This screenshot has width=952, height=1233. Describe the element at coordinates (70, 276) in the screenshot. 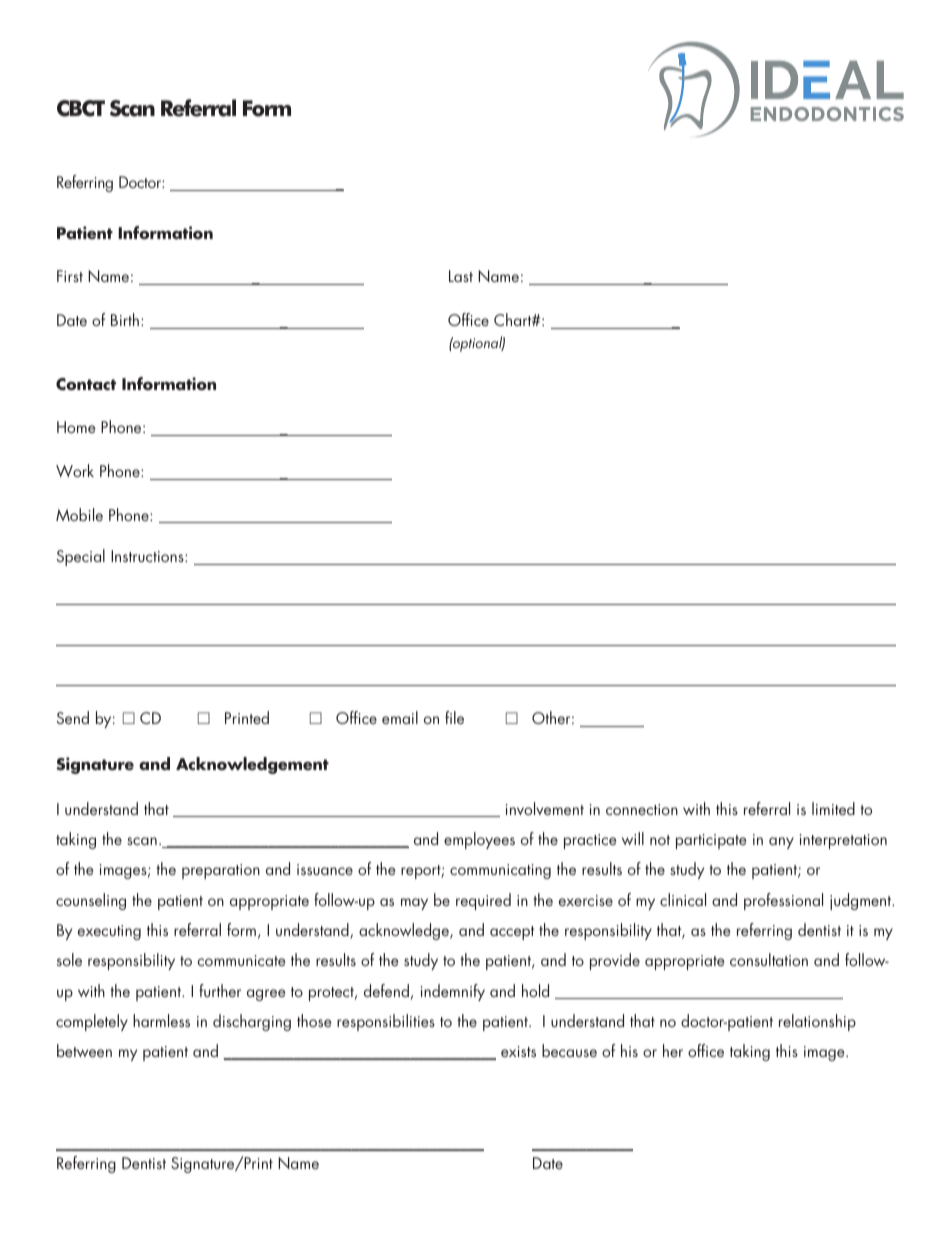

I see `First` at that location.
